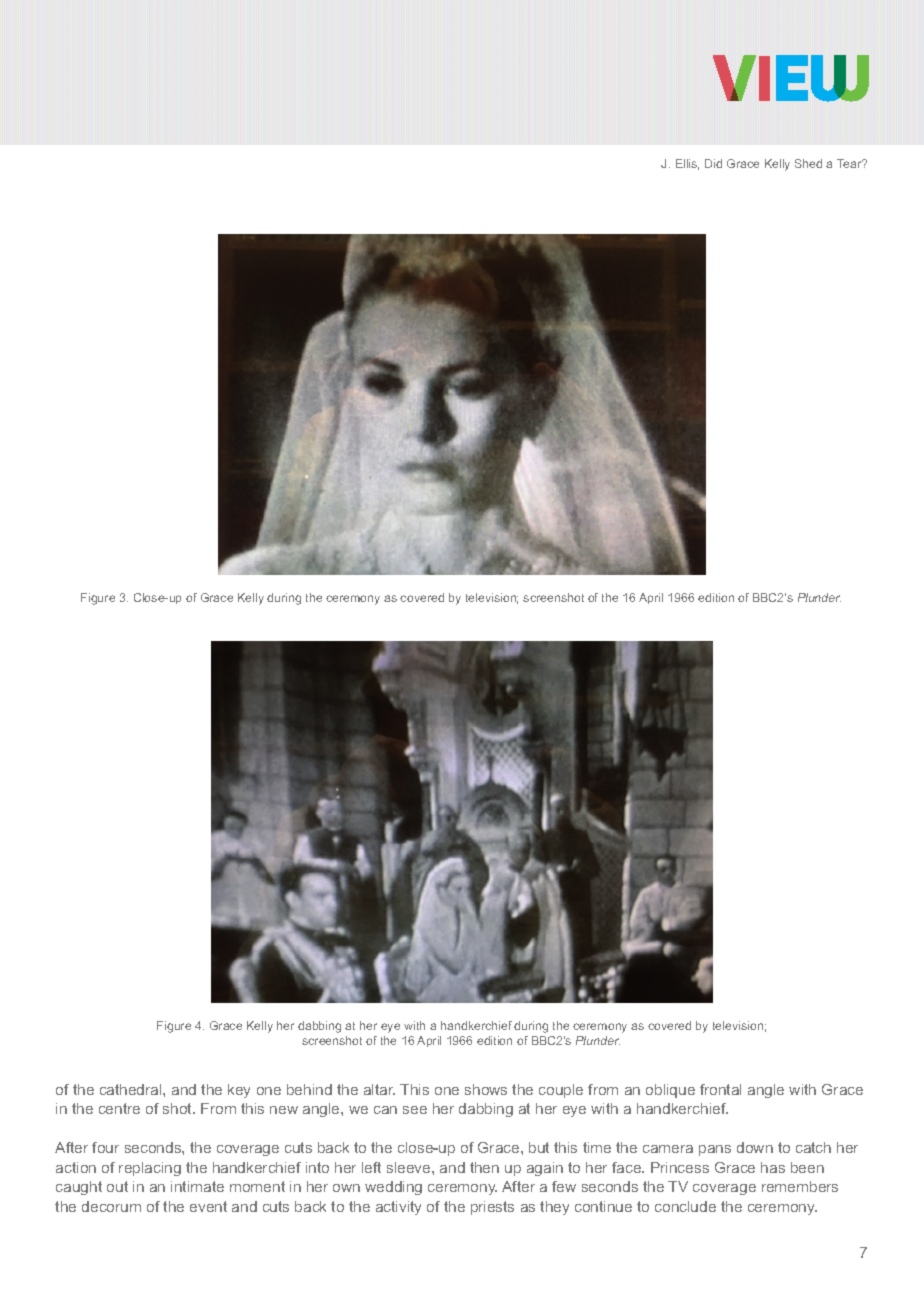 The width and height of the screenshot is (924, 1308). What do you see at coordinates (239, 1091) in the screenshot?
I see `key` at bounding box center [239, 1091].
